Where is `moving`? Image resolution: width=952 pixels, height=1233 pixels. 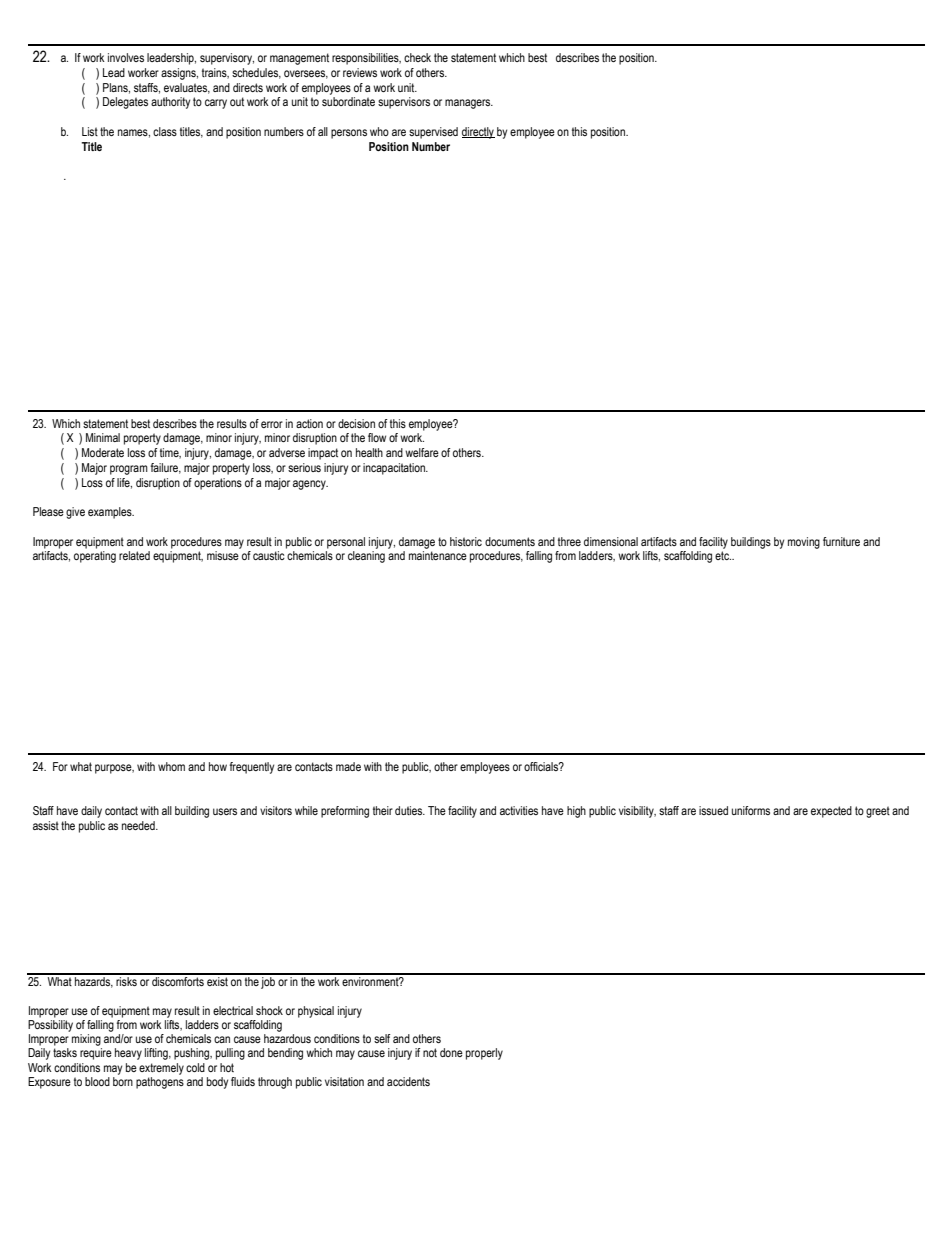 moving is located at coordinates (804, 543).
